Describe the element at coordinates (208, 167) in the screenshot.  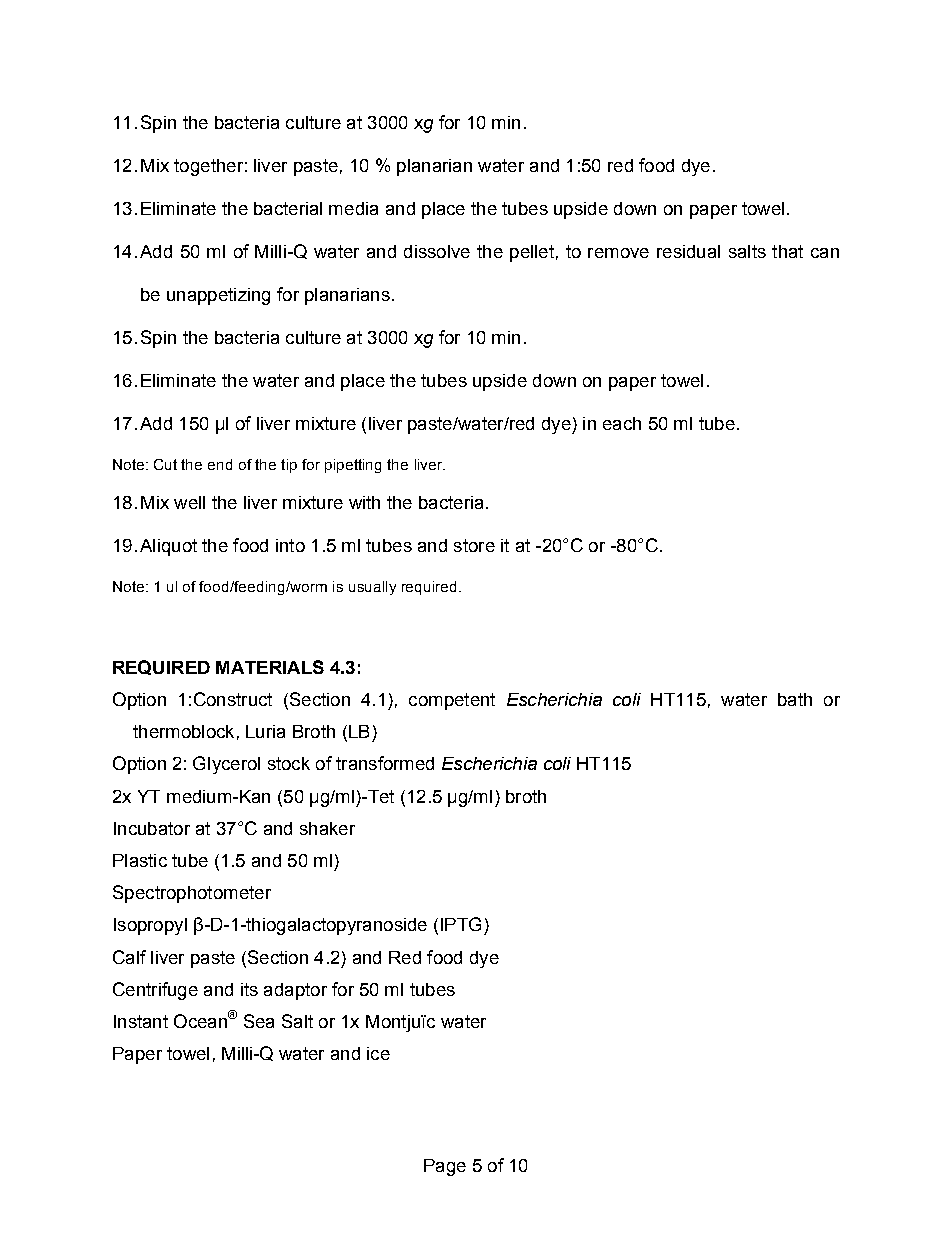
I see `together` at that location.
